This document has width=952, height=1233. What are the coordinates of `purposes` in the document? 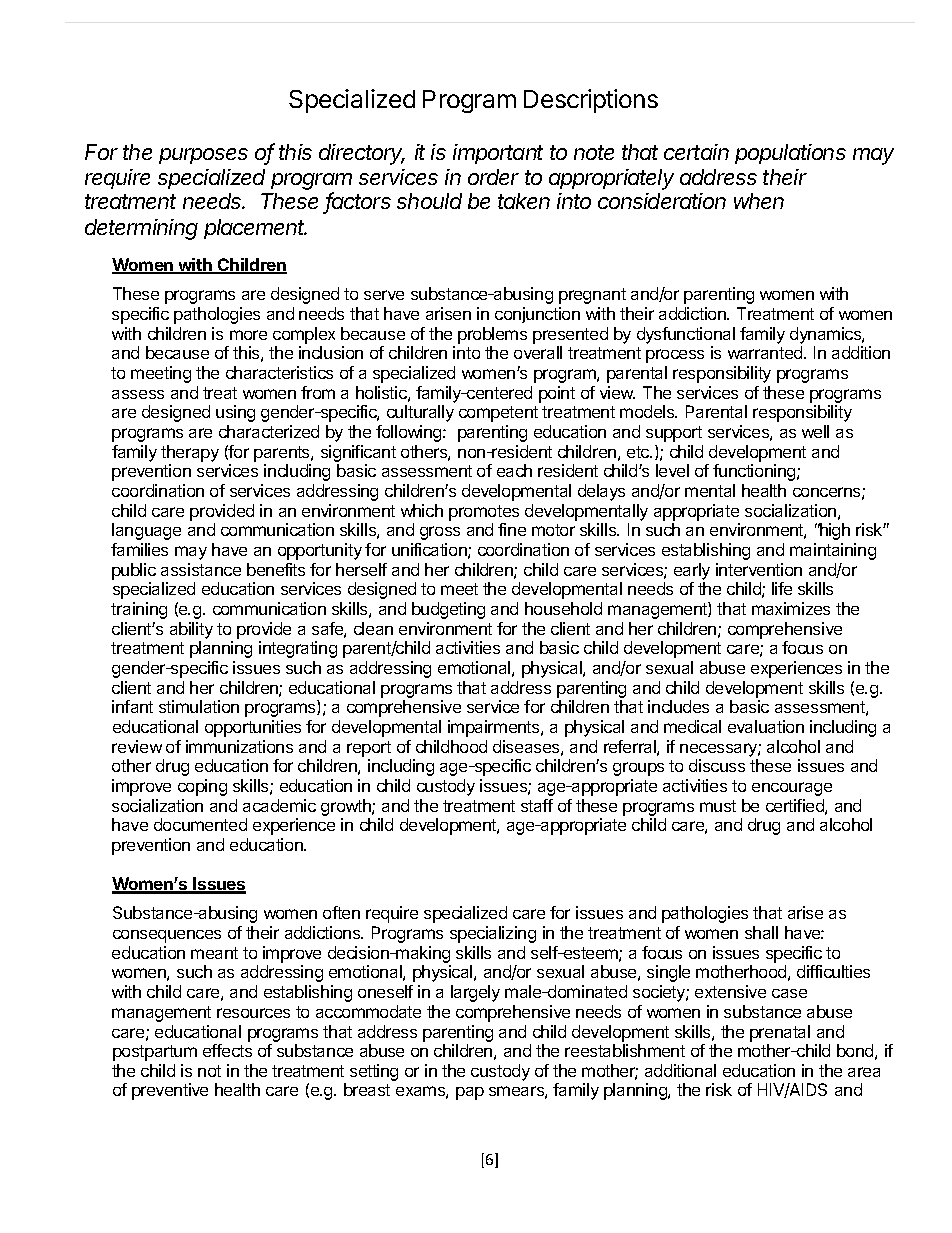 It's located at (203, 156).
